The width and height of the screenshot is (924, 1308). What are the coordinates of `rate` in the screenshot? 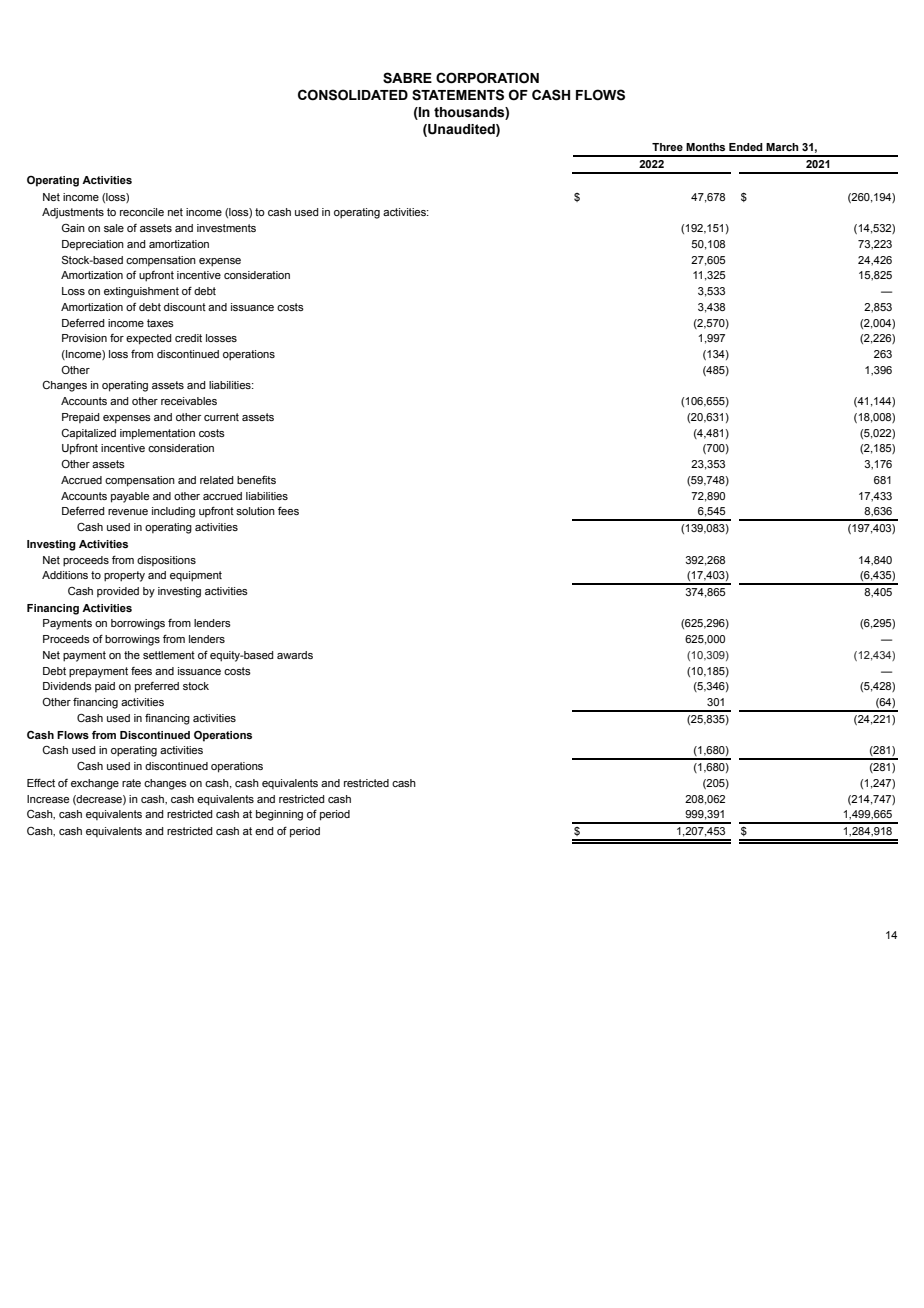 It's located at (131, 783).
